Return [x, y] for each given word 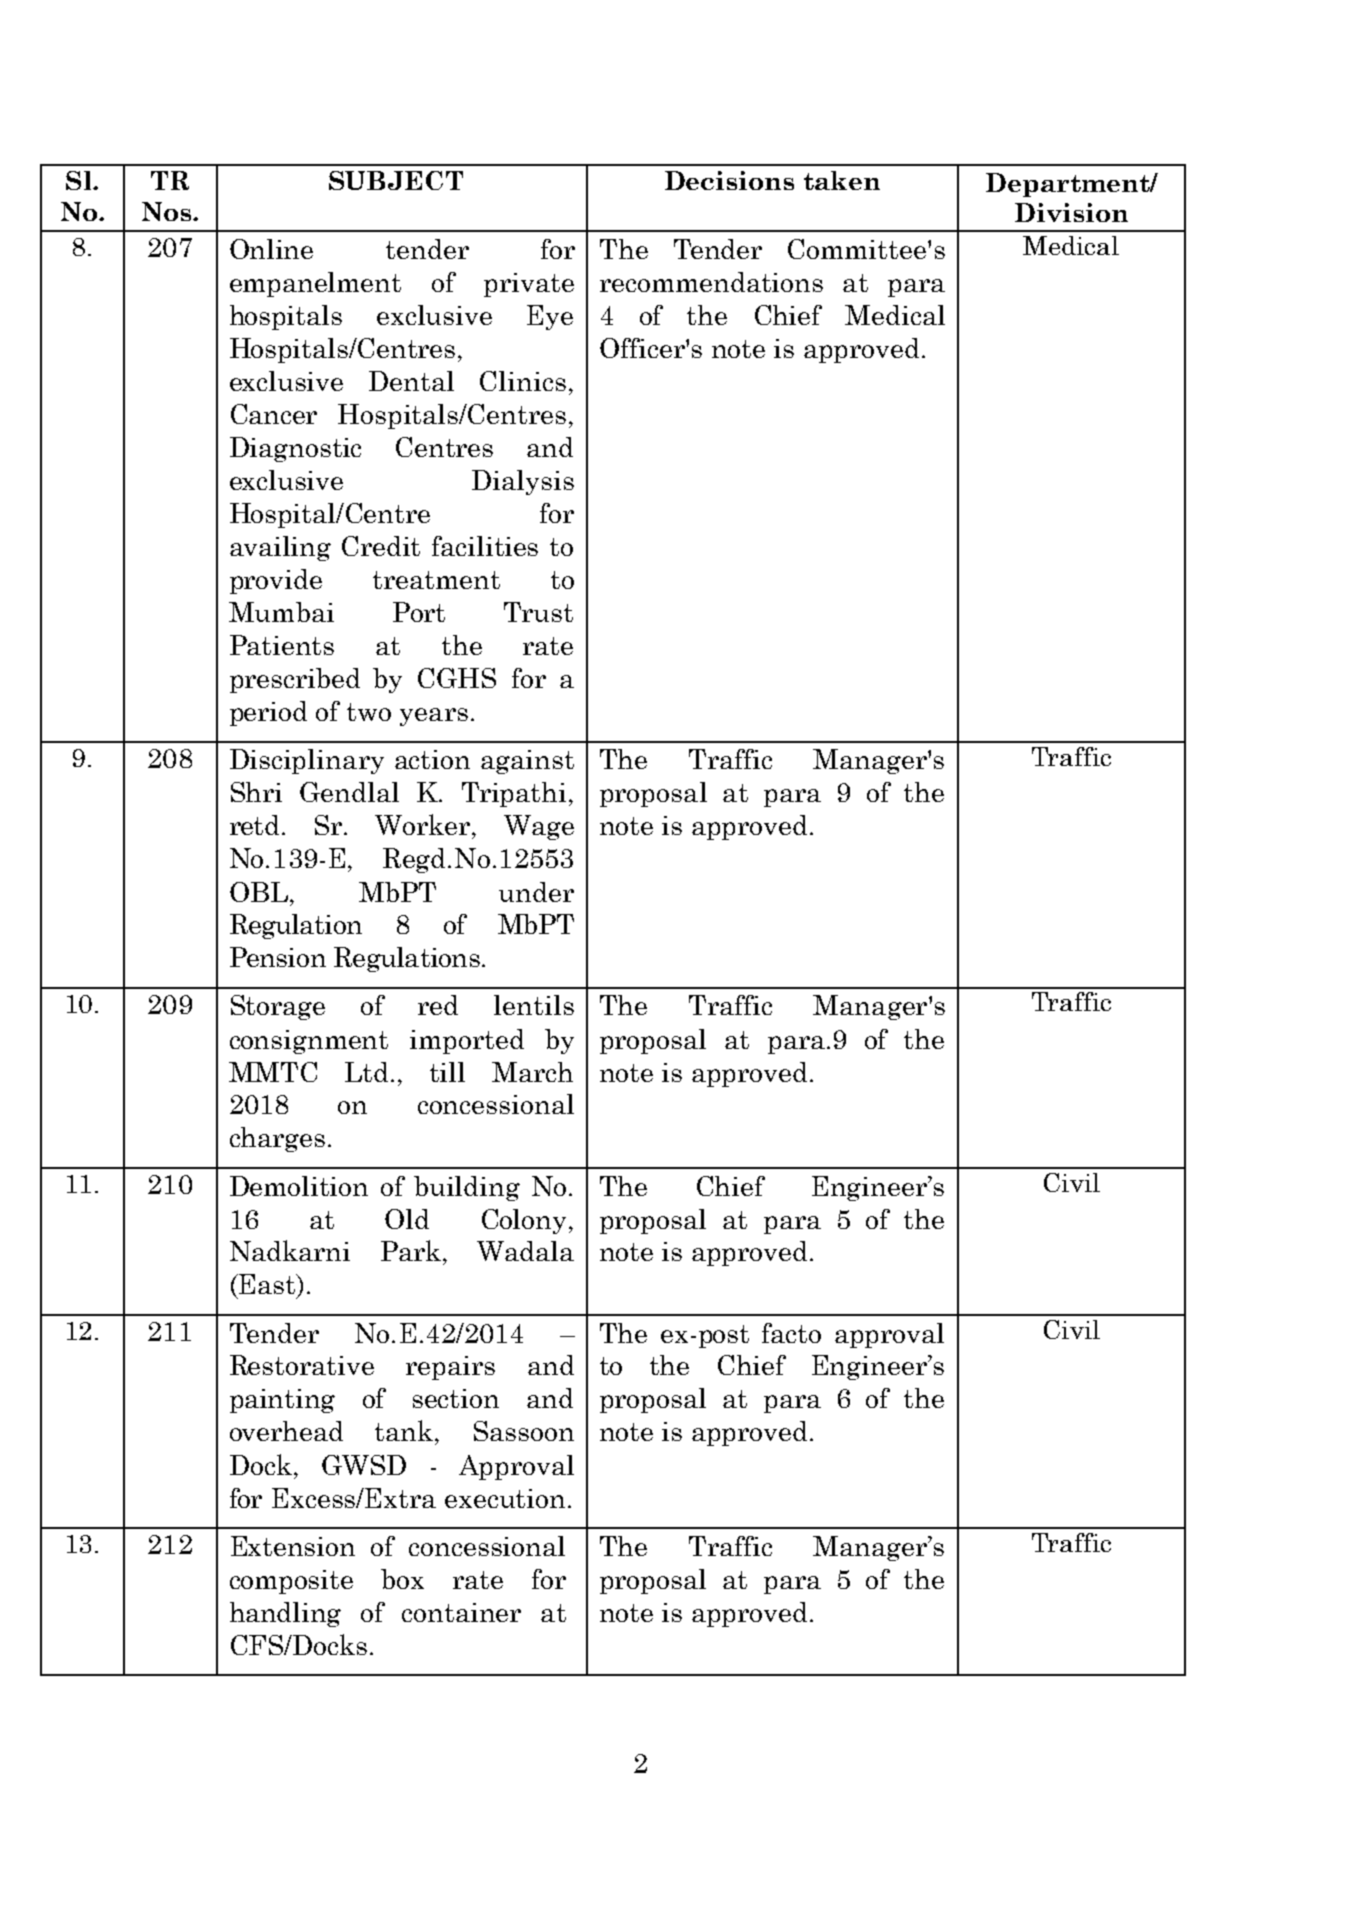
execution [505, 1498]
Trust [538, 612]
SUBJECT [396, 180]
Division [1071, 212]
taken [842, 180]
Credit [381, 546]
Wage [539, 827]
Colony [524, 1221]
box [402, 1579]
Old [407, 1219]
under [536, 892]
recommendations [711, 282]
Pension [278, 957]
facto [791, 1333]
